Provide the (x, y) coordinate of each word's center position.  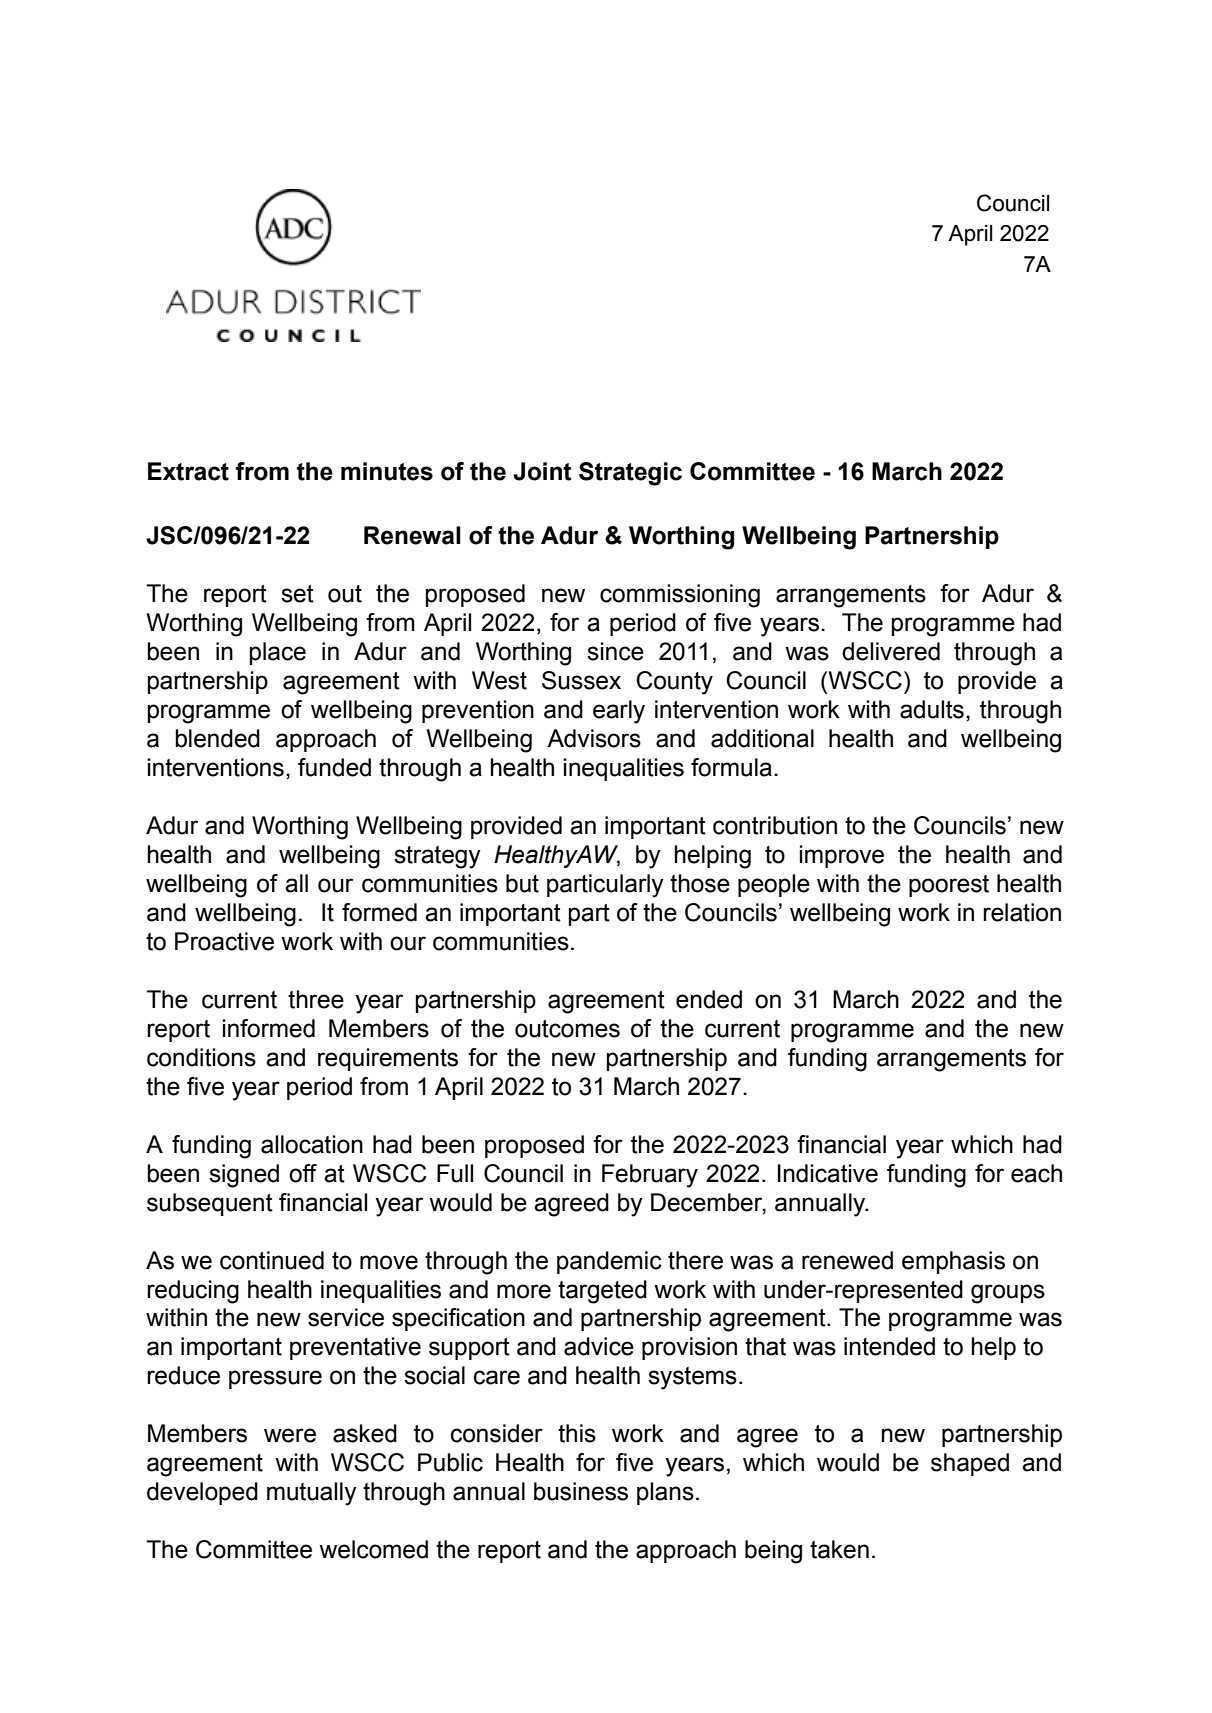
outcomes (567, 1029)
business (581, 1491)
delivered (891, 651)
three (316, 999)
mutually (312, 1494)
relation (1022, 912)
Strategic (630, 474)
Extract (188, 471)
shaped (970, 1464)
